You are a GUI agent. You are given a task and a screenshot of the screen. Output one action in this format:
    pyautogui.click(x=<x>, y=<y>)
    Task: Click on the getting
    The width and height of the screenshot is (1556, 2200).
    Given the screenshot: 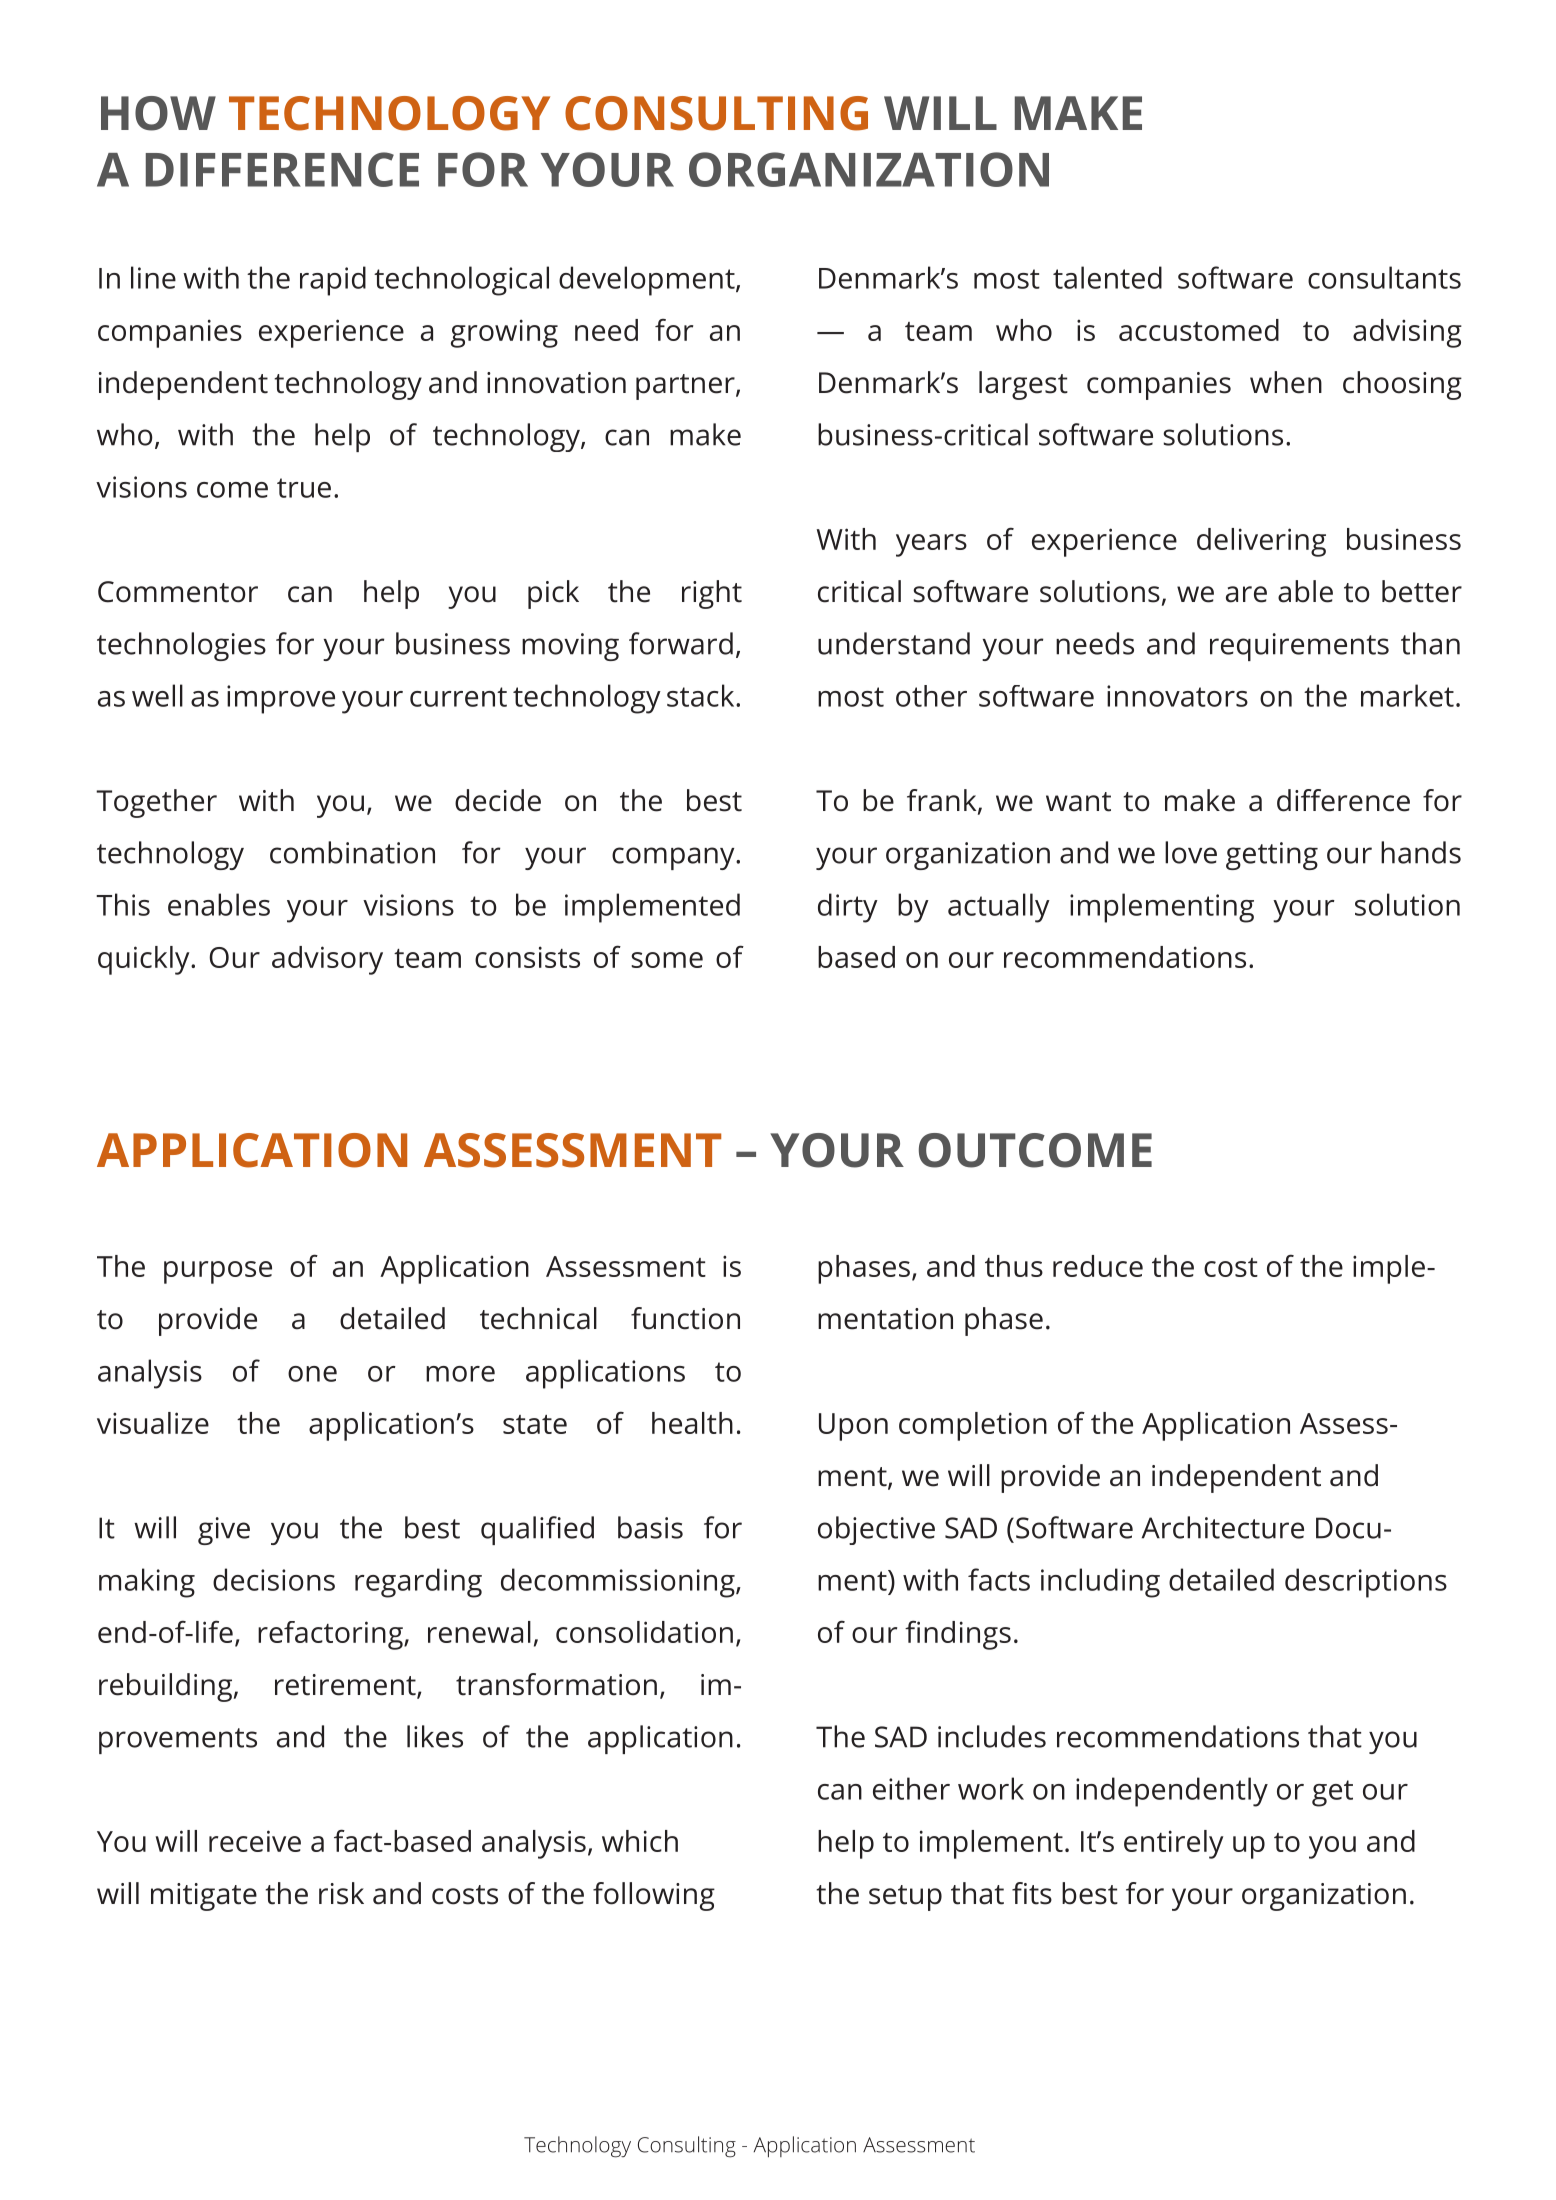 What is the action you would take?
    pyautogui.click(x=1272, y=856)
